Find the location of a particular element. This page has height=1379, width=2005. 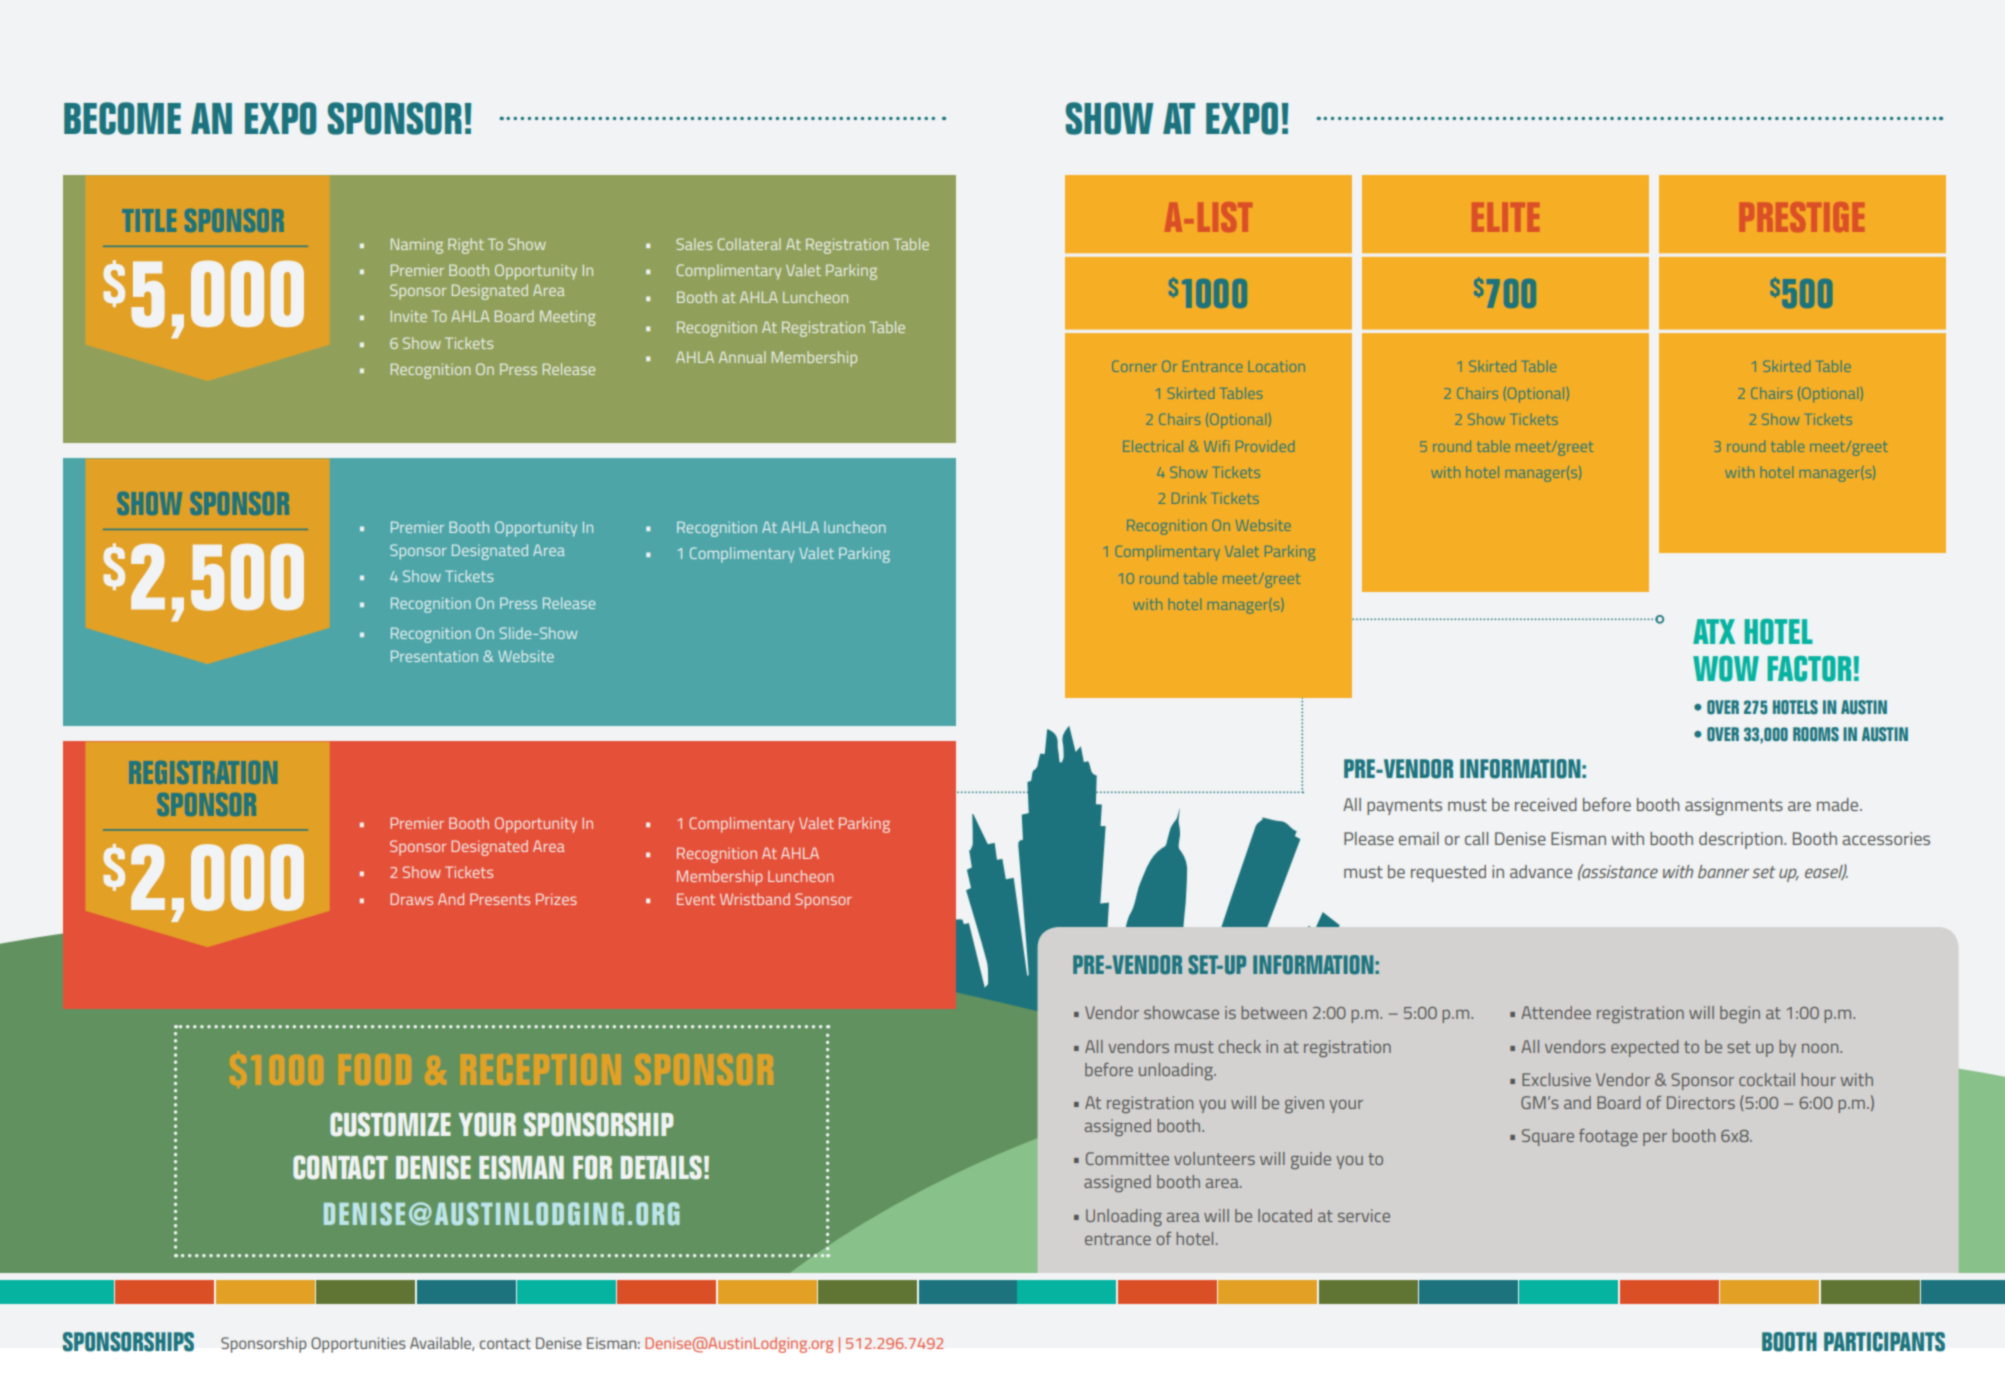

located is located at coordinates (1285, 1215).
